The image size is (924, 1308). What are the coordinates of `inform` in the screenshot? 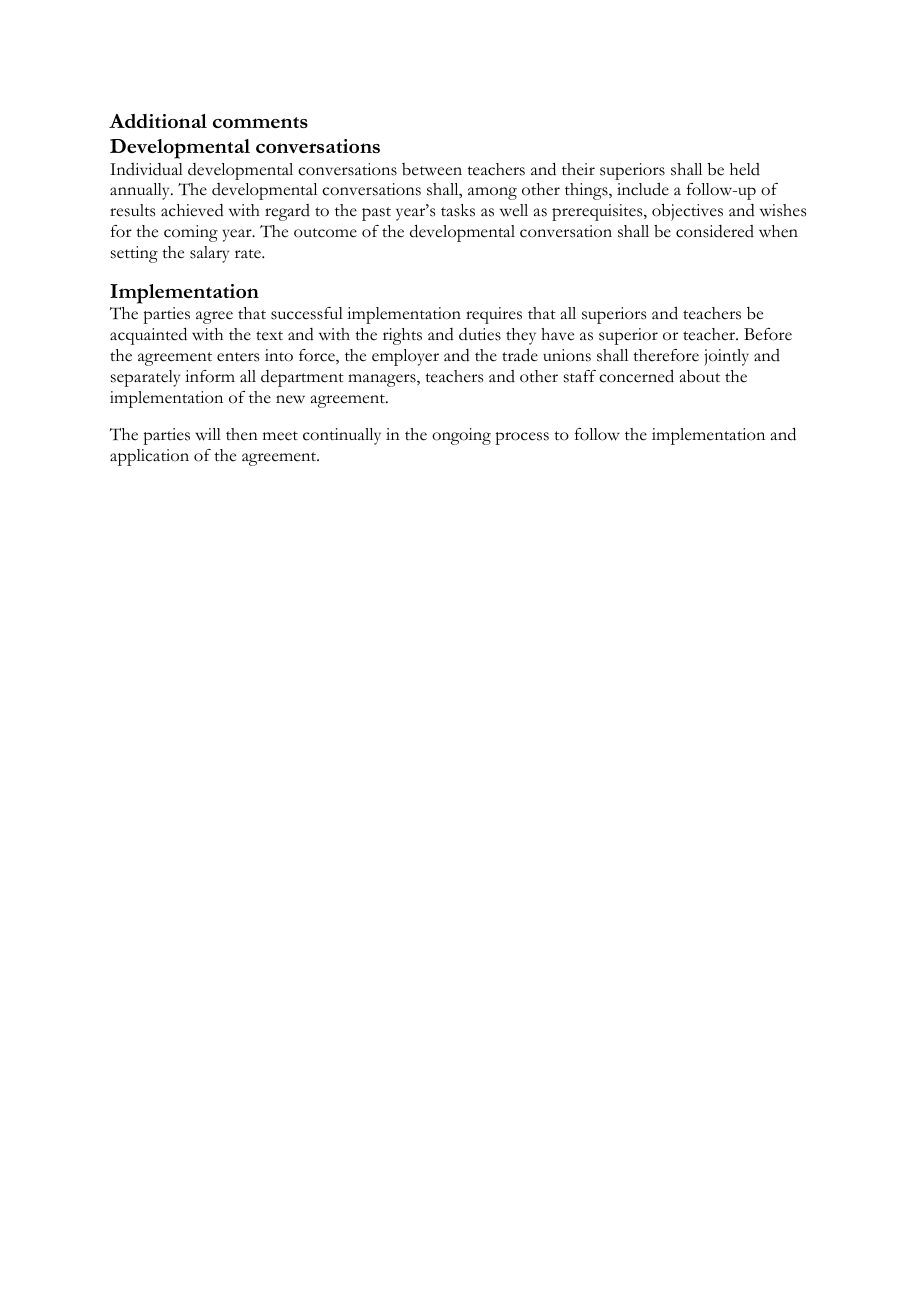 It's located at (210, 376).
